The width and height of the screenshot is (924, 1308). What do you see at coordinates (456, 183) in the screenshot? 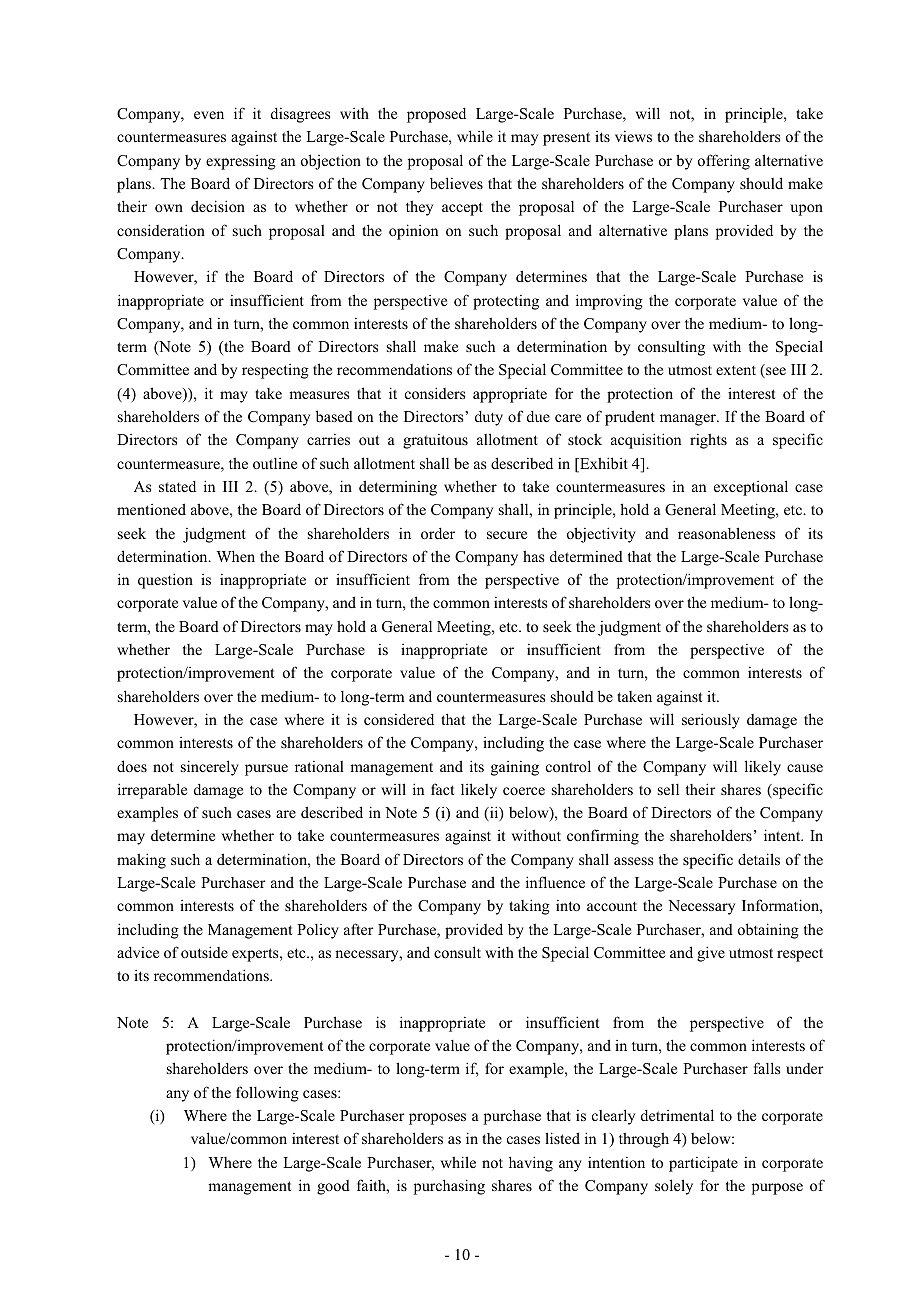
I see `believes` at bounding box center [456, 183].
